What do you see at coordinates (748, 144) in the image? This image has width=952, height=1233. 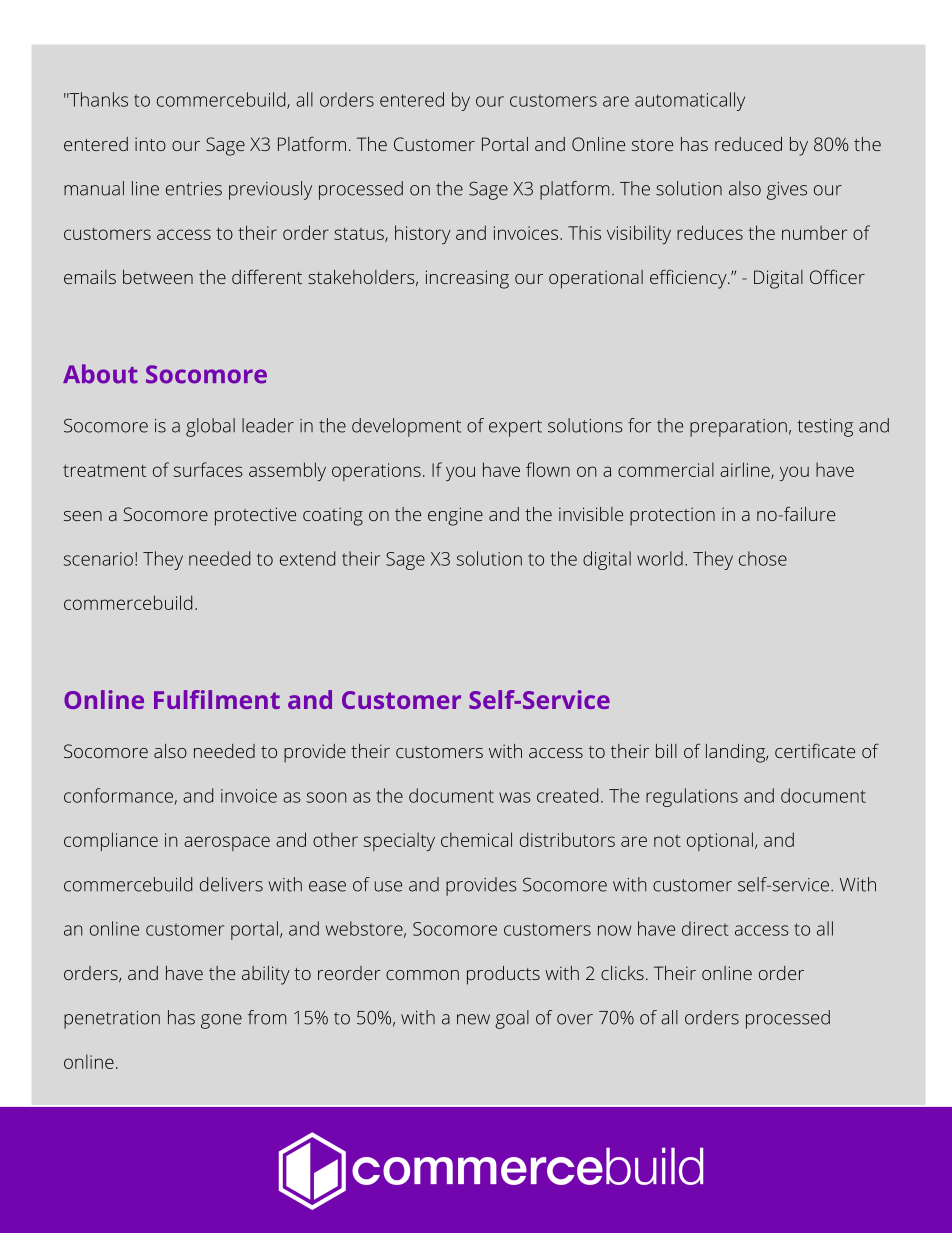 I see `reduced` at bounding box center [748, 144].
